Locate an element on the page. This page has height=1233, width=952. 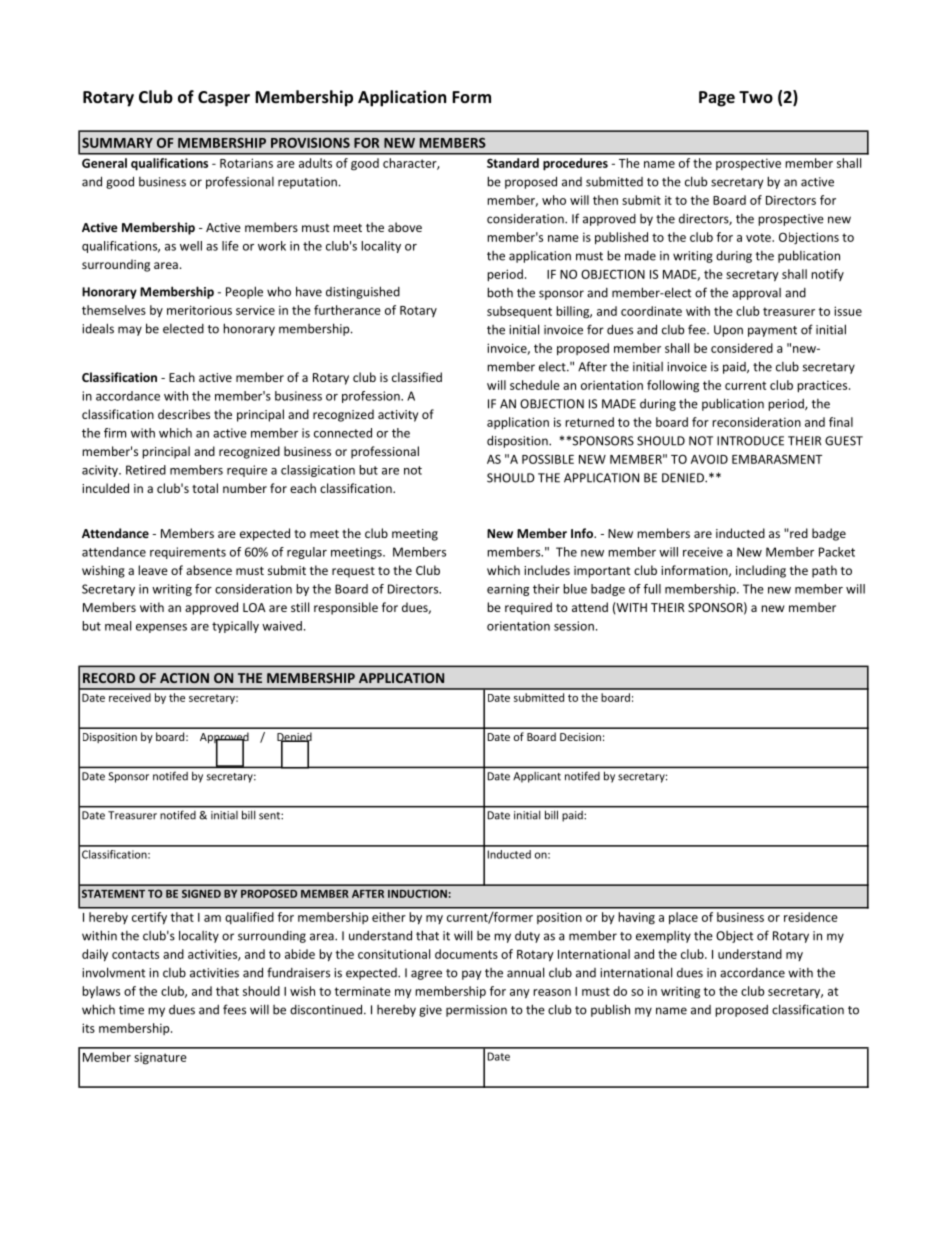
ACTION is located at coordinates (184, 678).
